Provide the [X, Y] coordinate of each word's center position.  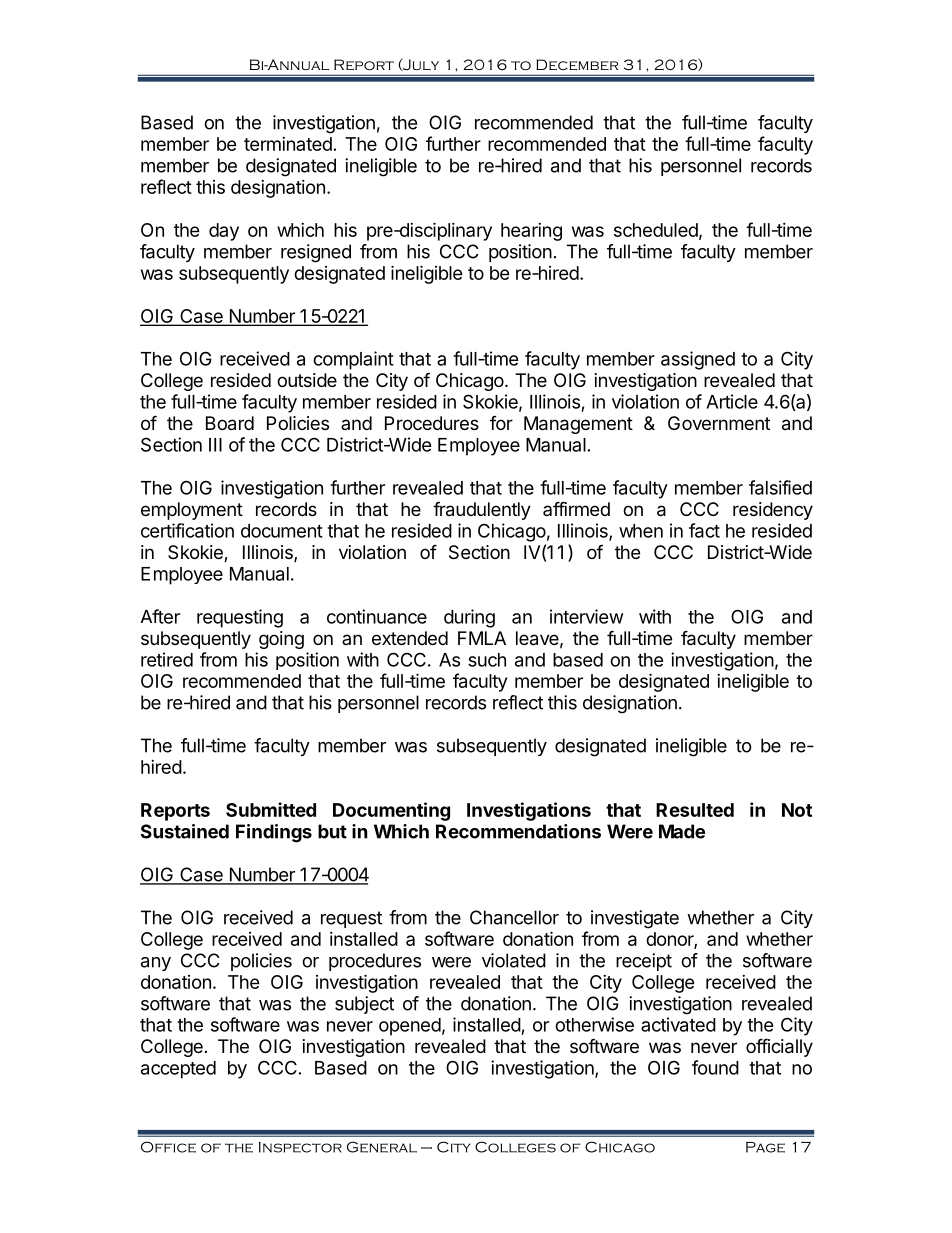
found [715, 1067]
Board [230, 423]
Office [168, 1147]
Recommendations [518, 831]
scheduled [656, 230]
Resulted [695, 810]
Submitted [271, 809]
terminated [288, 144]
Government [719, 423]
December [577, 64]
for [501, 423]
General [382, 1147]
